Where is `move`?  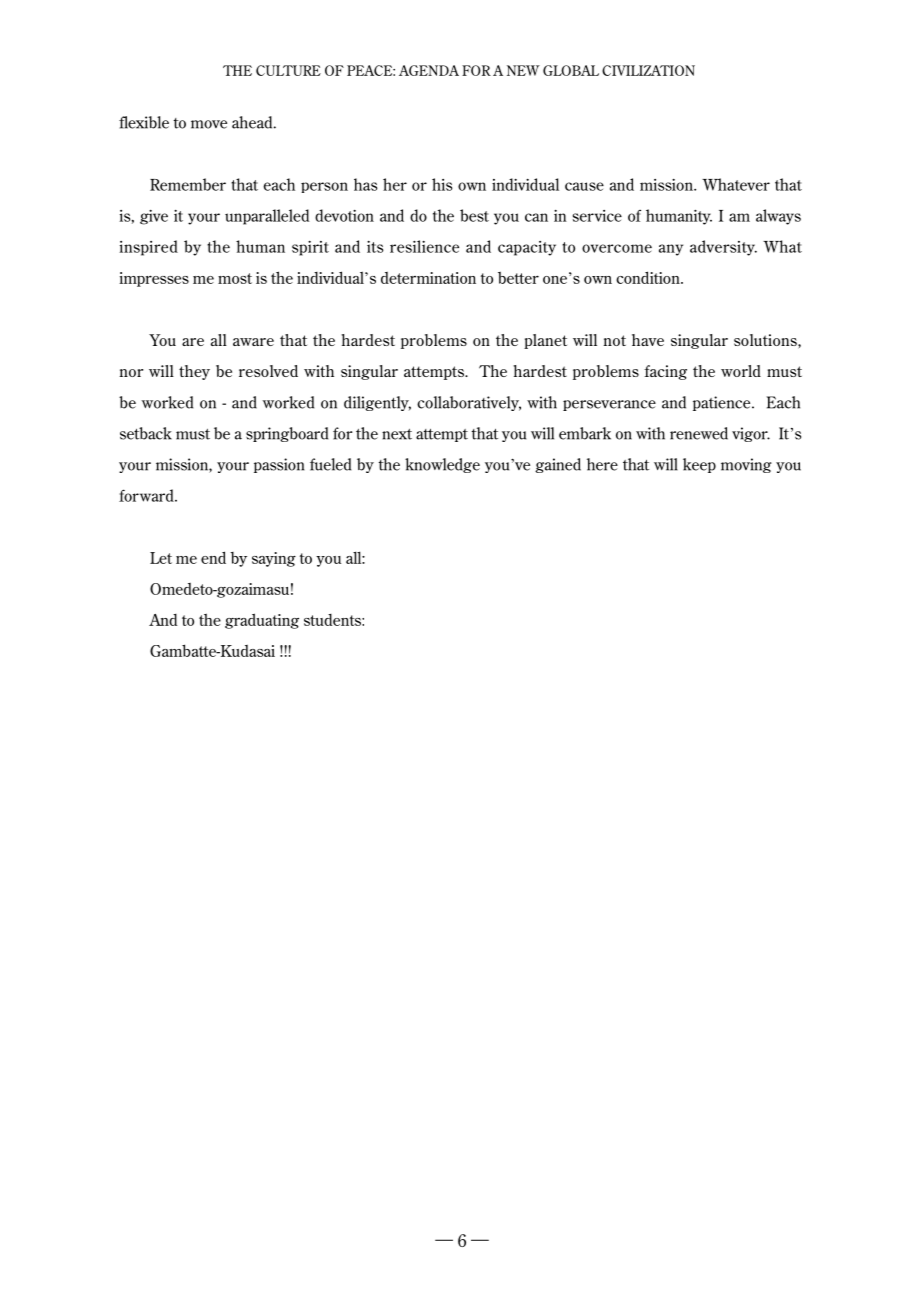 move is located at coordinates (209, 124).
